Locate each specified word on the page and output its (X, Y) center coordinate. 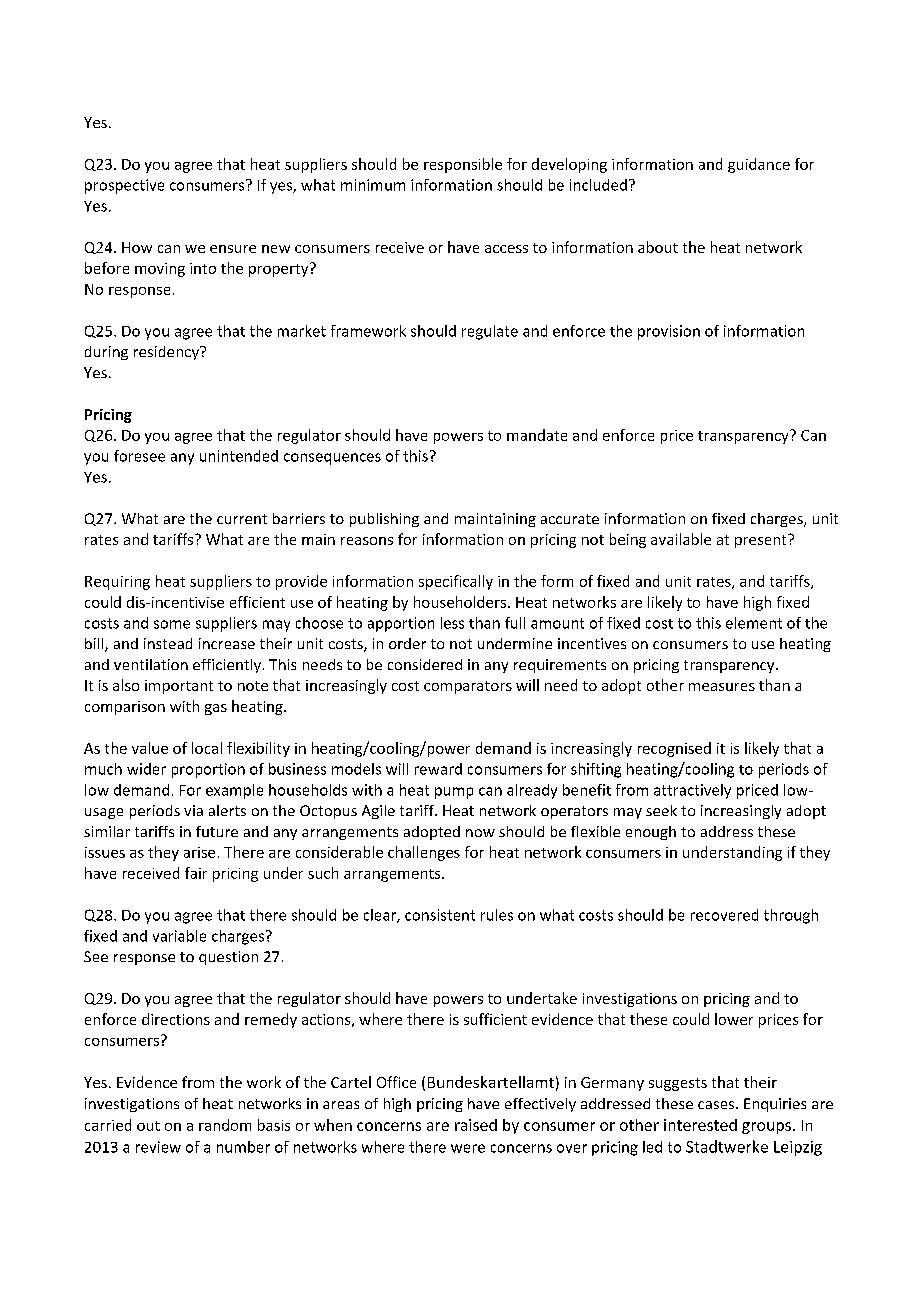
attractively (692, 791)
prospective (124, 186)
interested (700, 1125)
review (158, 1147)
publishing (384, 520)
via (193, 810)
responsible (463, 165)
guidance (759, 165)
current (242, 519)
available (681, 539)
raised (476, 1125)
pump (454, 793)
